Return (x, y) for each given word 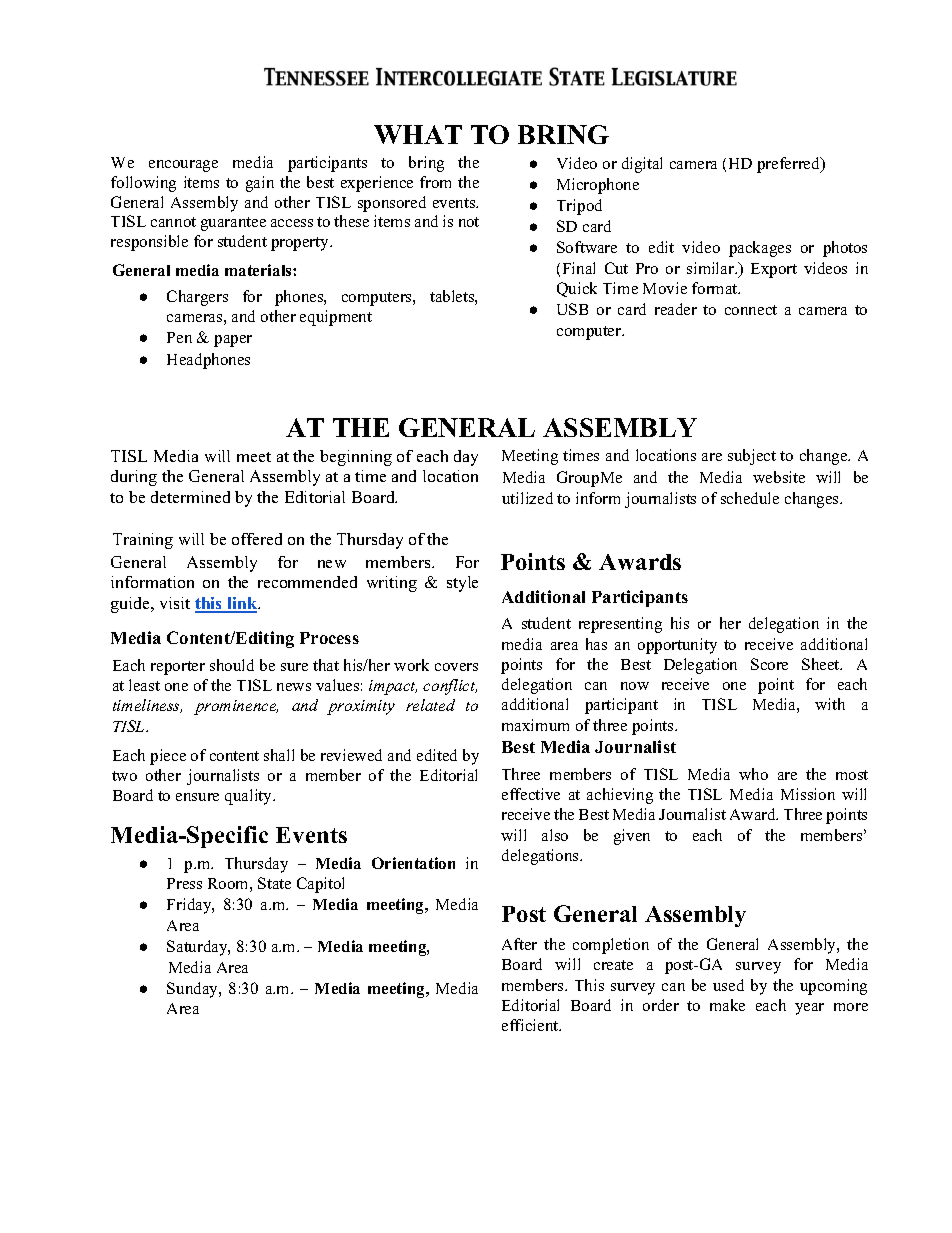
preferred (790, 165)
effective (531, 794)
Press (184, 883)
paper (233, 341)
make (727, 1005)
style (462, 584)
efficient (531, 1025)
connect (751, 310)
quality (250, 797)
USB (572, 309)
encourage (183, 166)
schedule (750, 498)
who (753, 774)
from (435, 182)
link (242, 604)
